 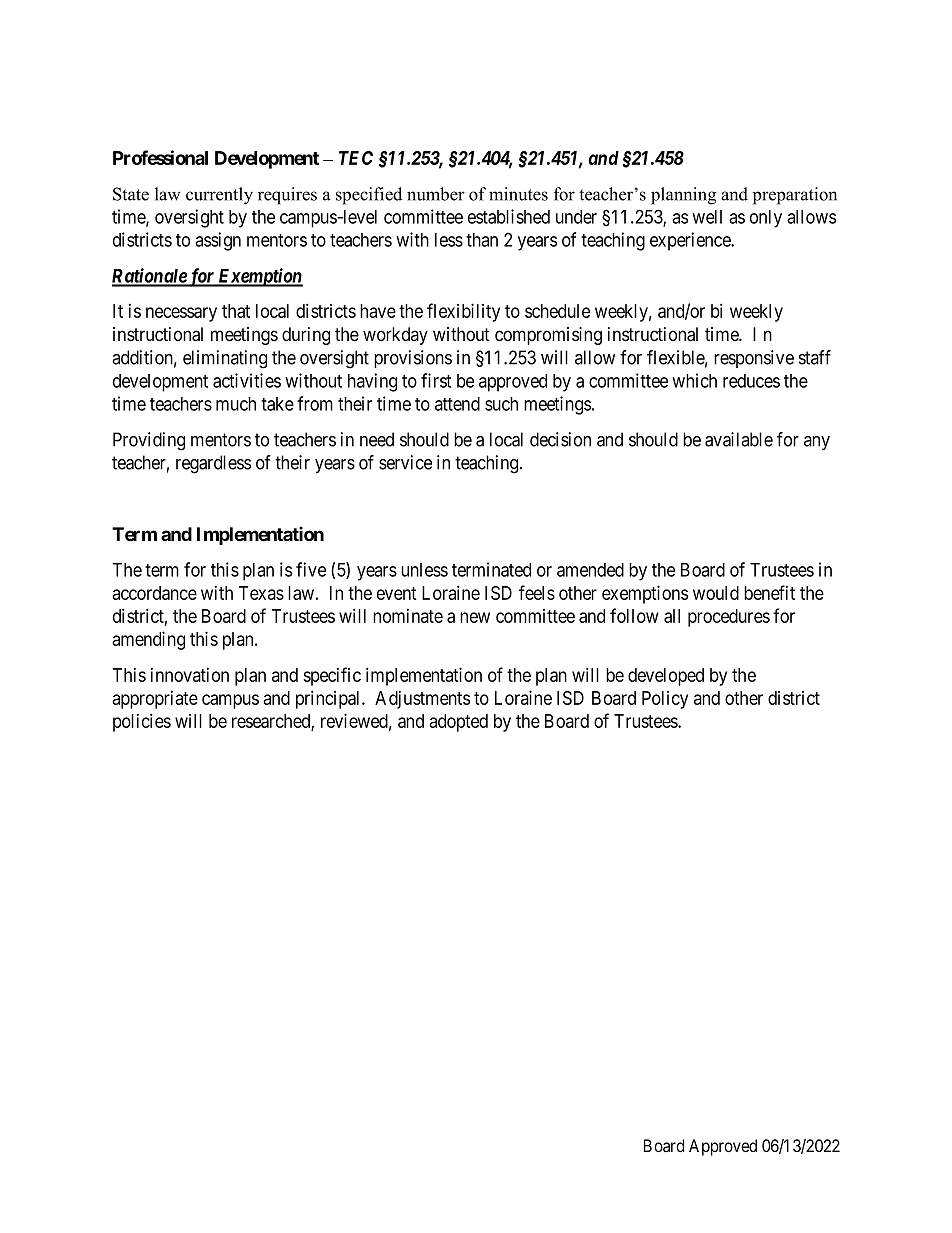 What do you see at coordinates (219, 196) in the screenshot?
I see `currently` at bounding box center [219, 196].
